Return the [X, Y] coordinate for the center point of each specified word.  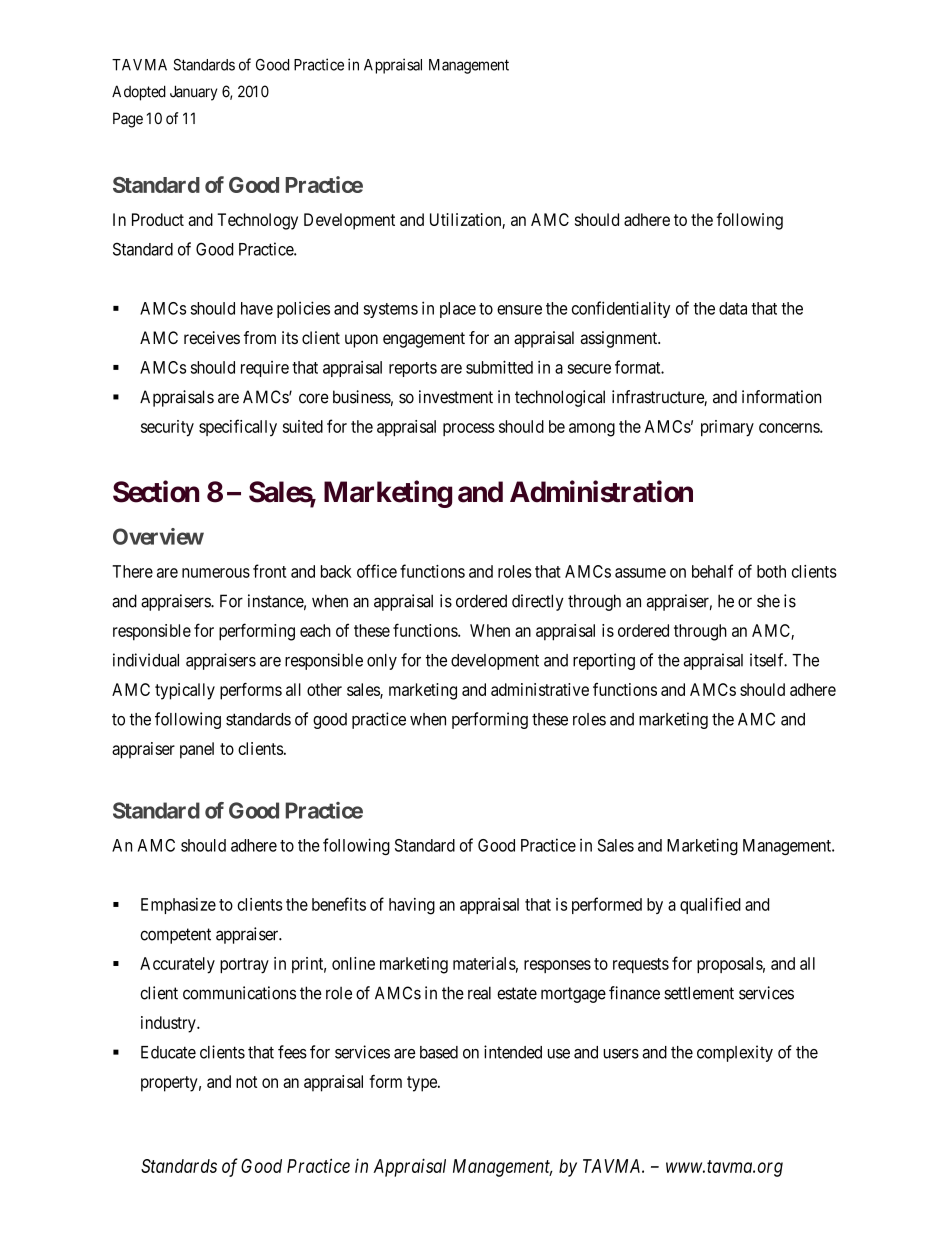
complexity [735, 1053]
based [439, 1052]
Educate [168, 1052]
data [733, 308]
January [193, 93]
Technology [257, 221]
